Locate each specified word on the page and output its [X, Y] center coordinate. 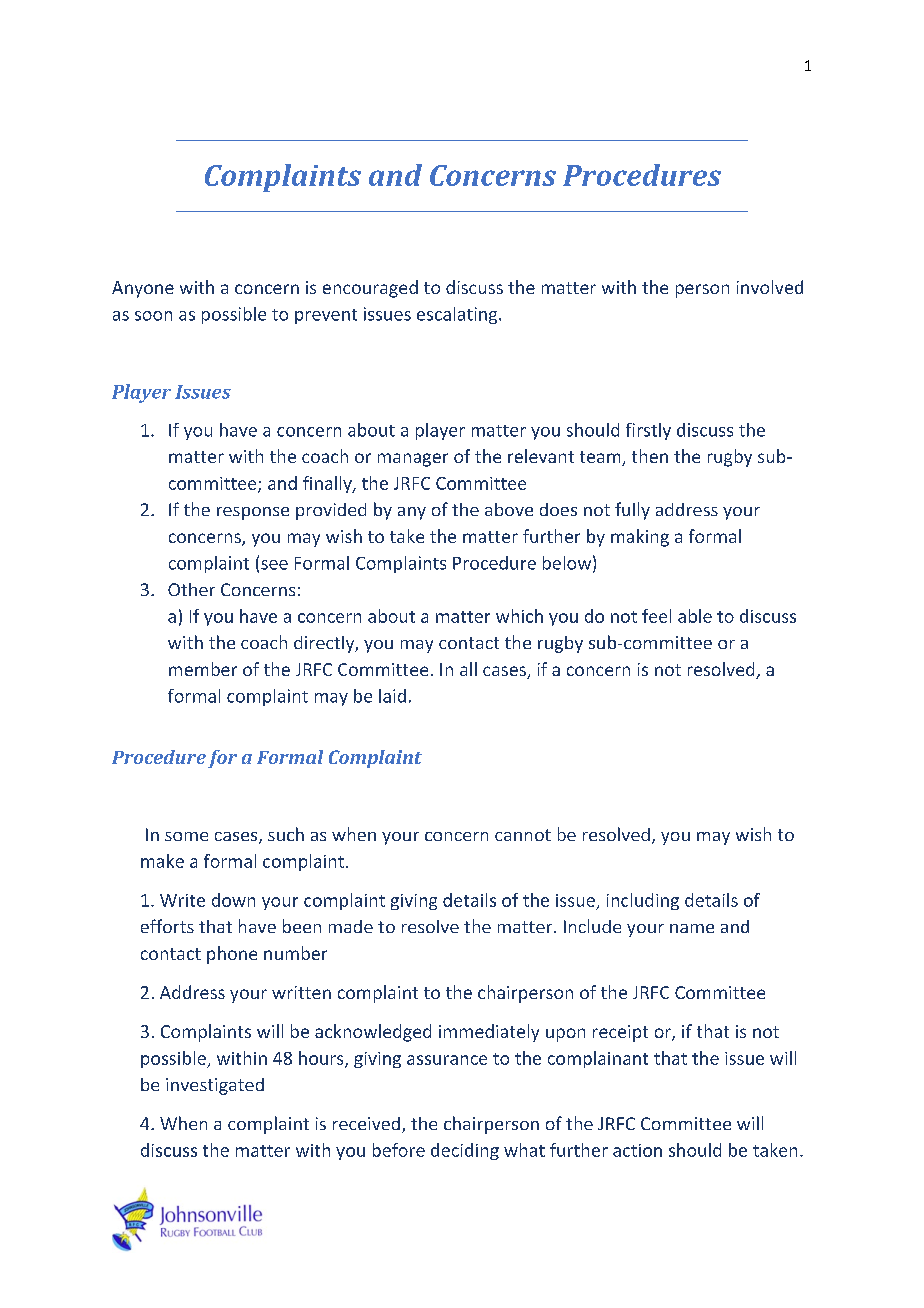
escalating [458, 315]
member [203, 669]
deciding [465, 1151]
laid [392, 696]
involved [770, 287]
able [695, 616]
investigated [215, 1086]
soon [153, 316]
